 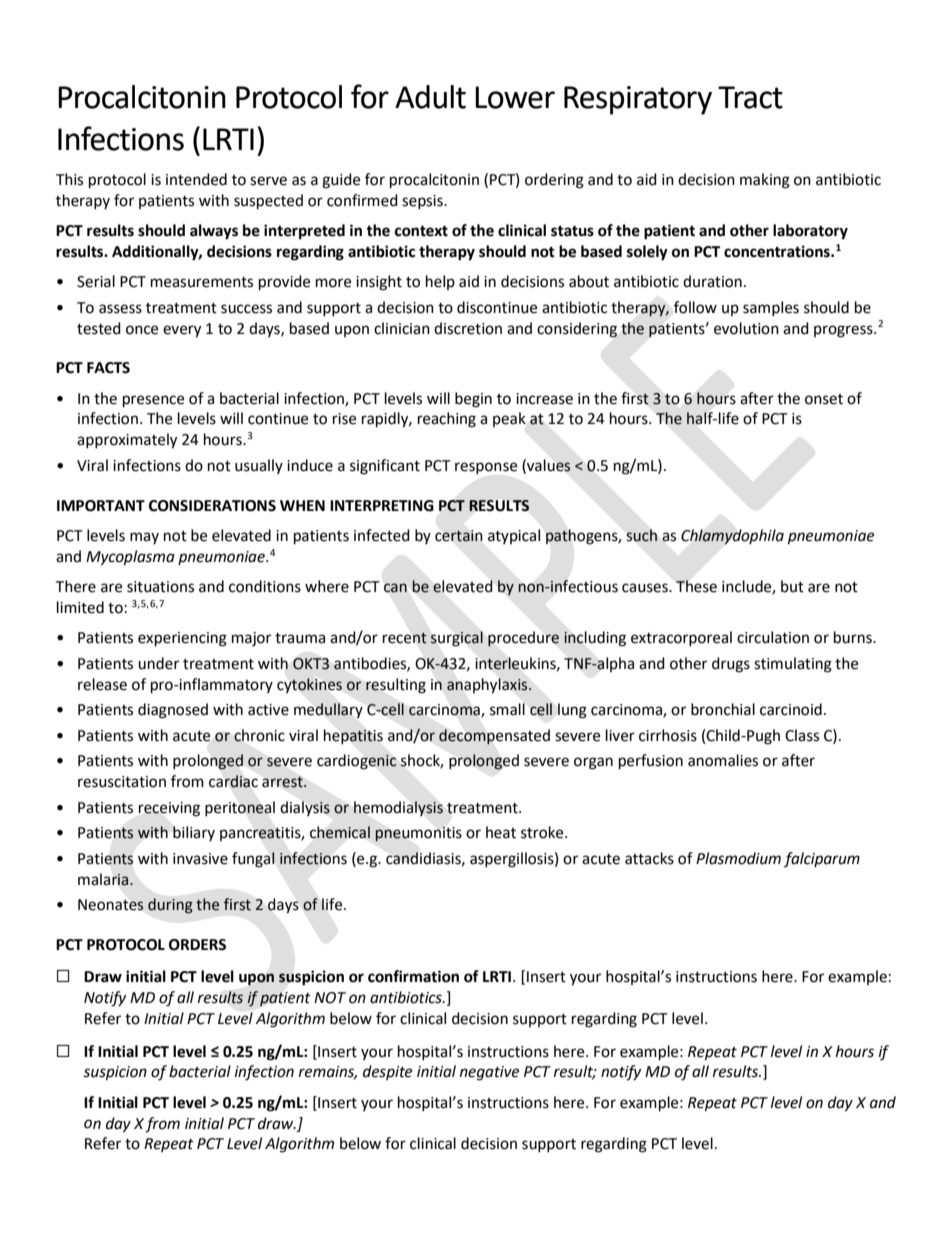 What do you see at coordinates (738, 858) in the screenshot?
I see `Plasmodium` at bounding box center [738, 858].
